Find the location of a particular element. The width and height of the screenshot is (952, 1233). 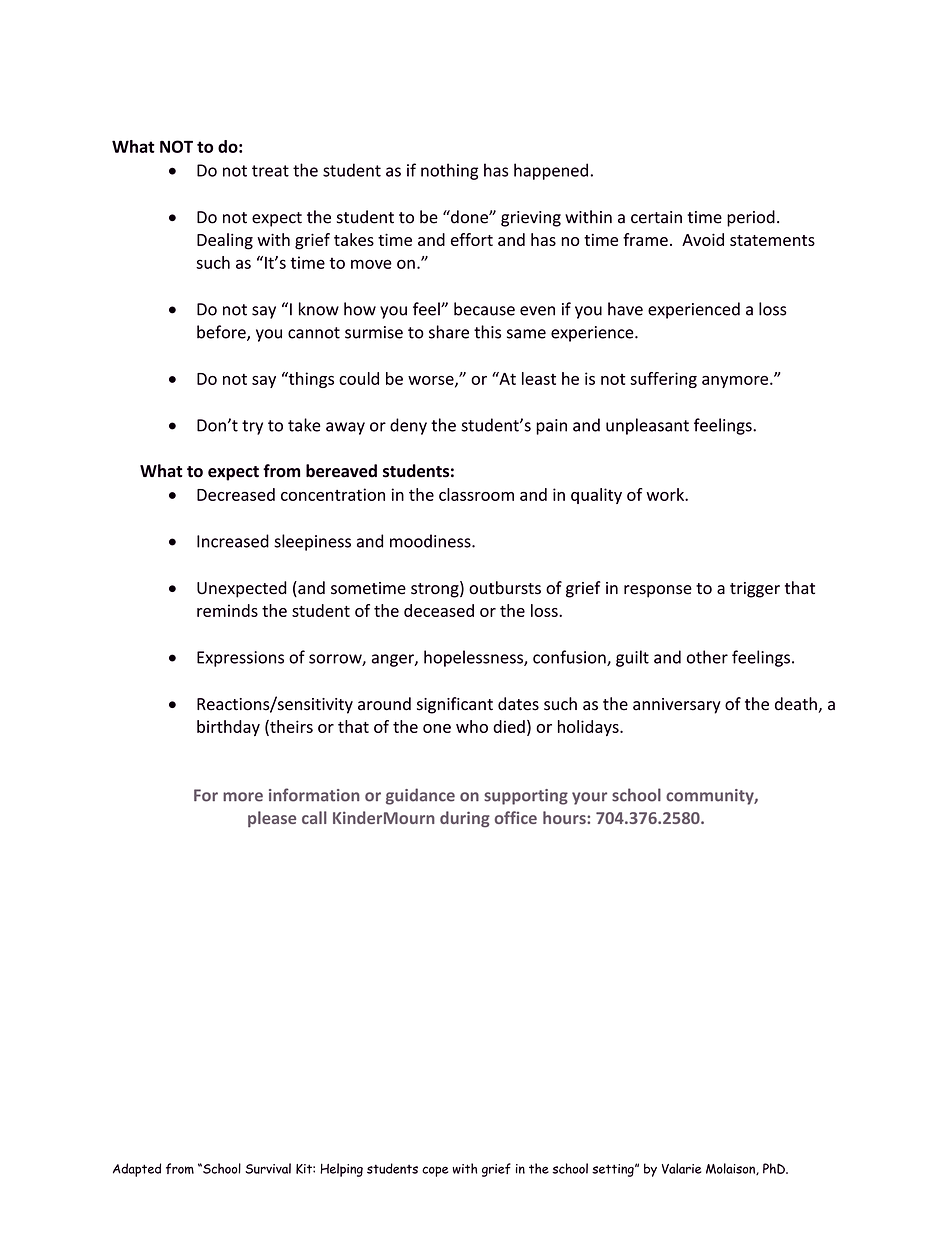

Dealing is located at coordinates (225, 241).
